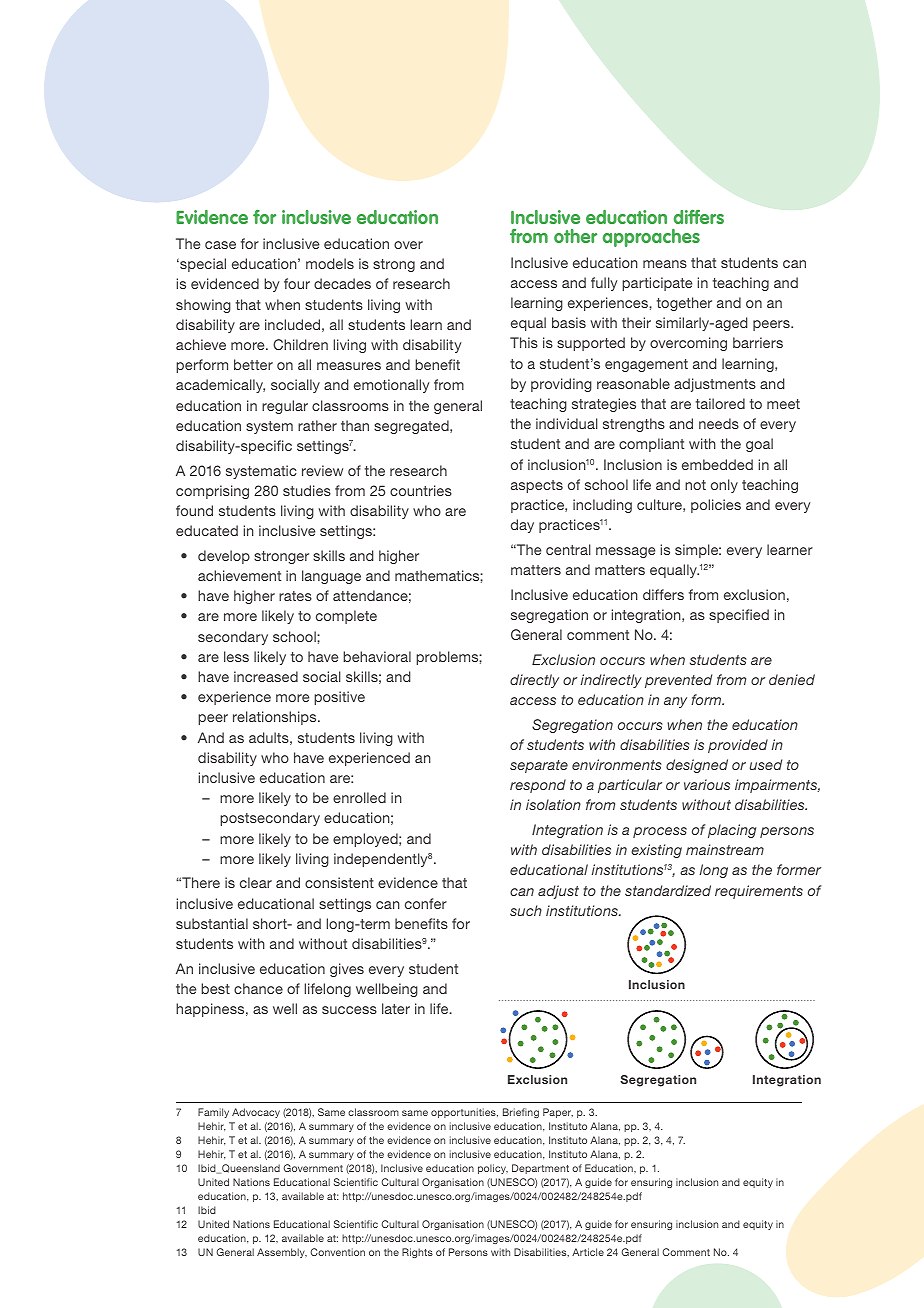 This image has width=924, height=1308. I want to click on other, so click(575, 236).
